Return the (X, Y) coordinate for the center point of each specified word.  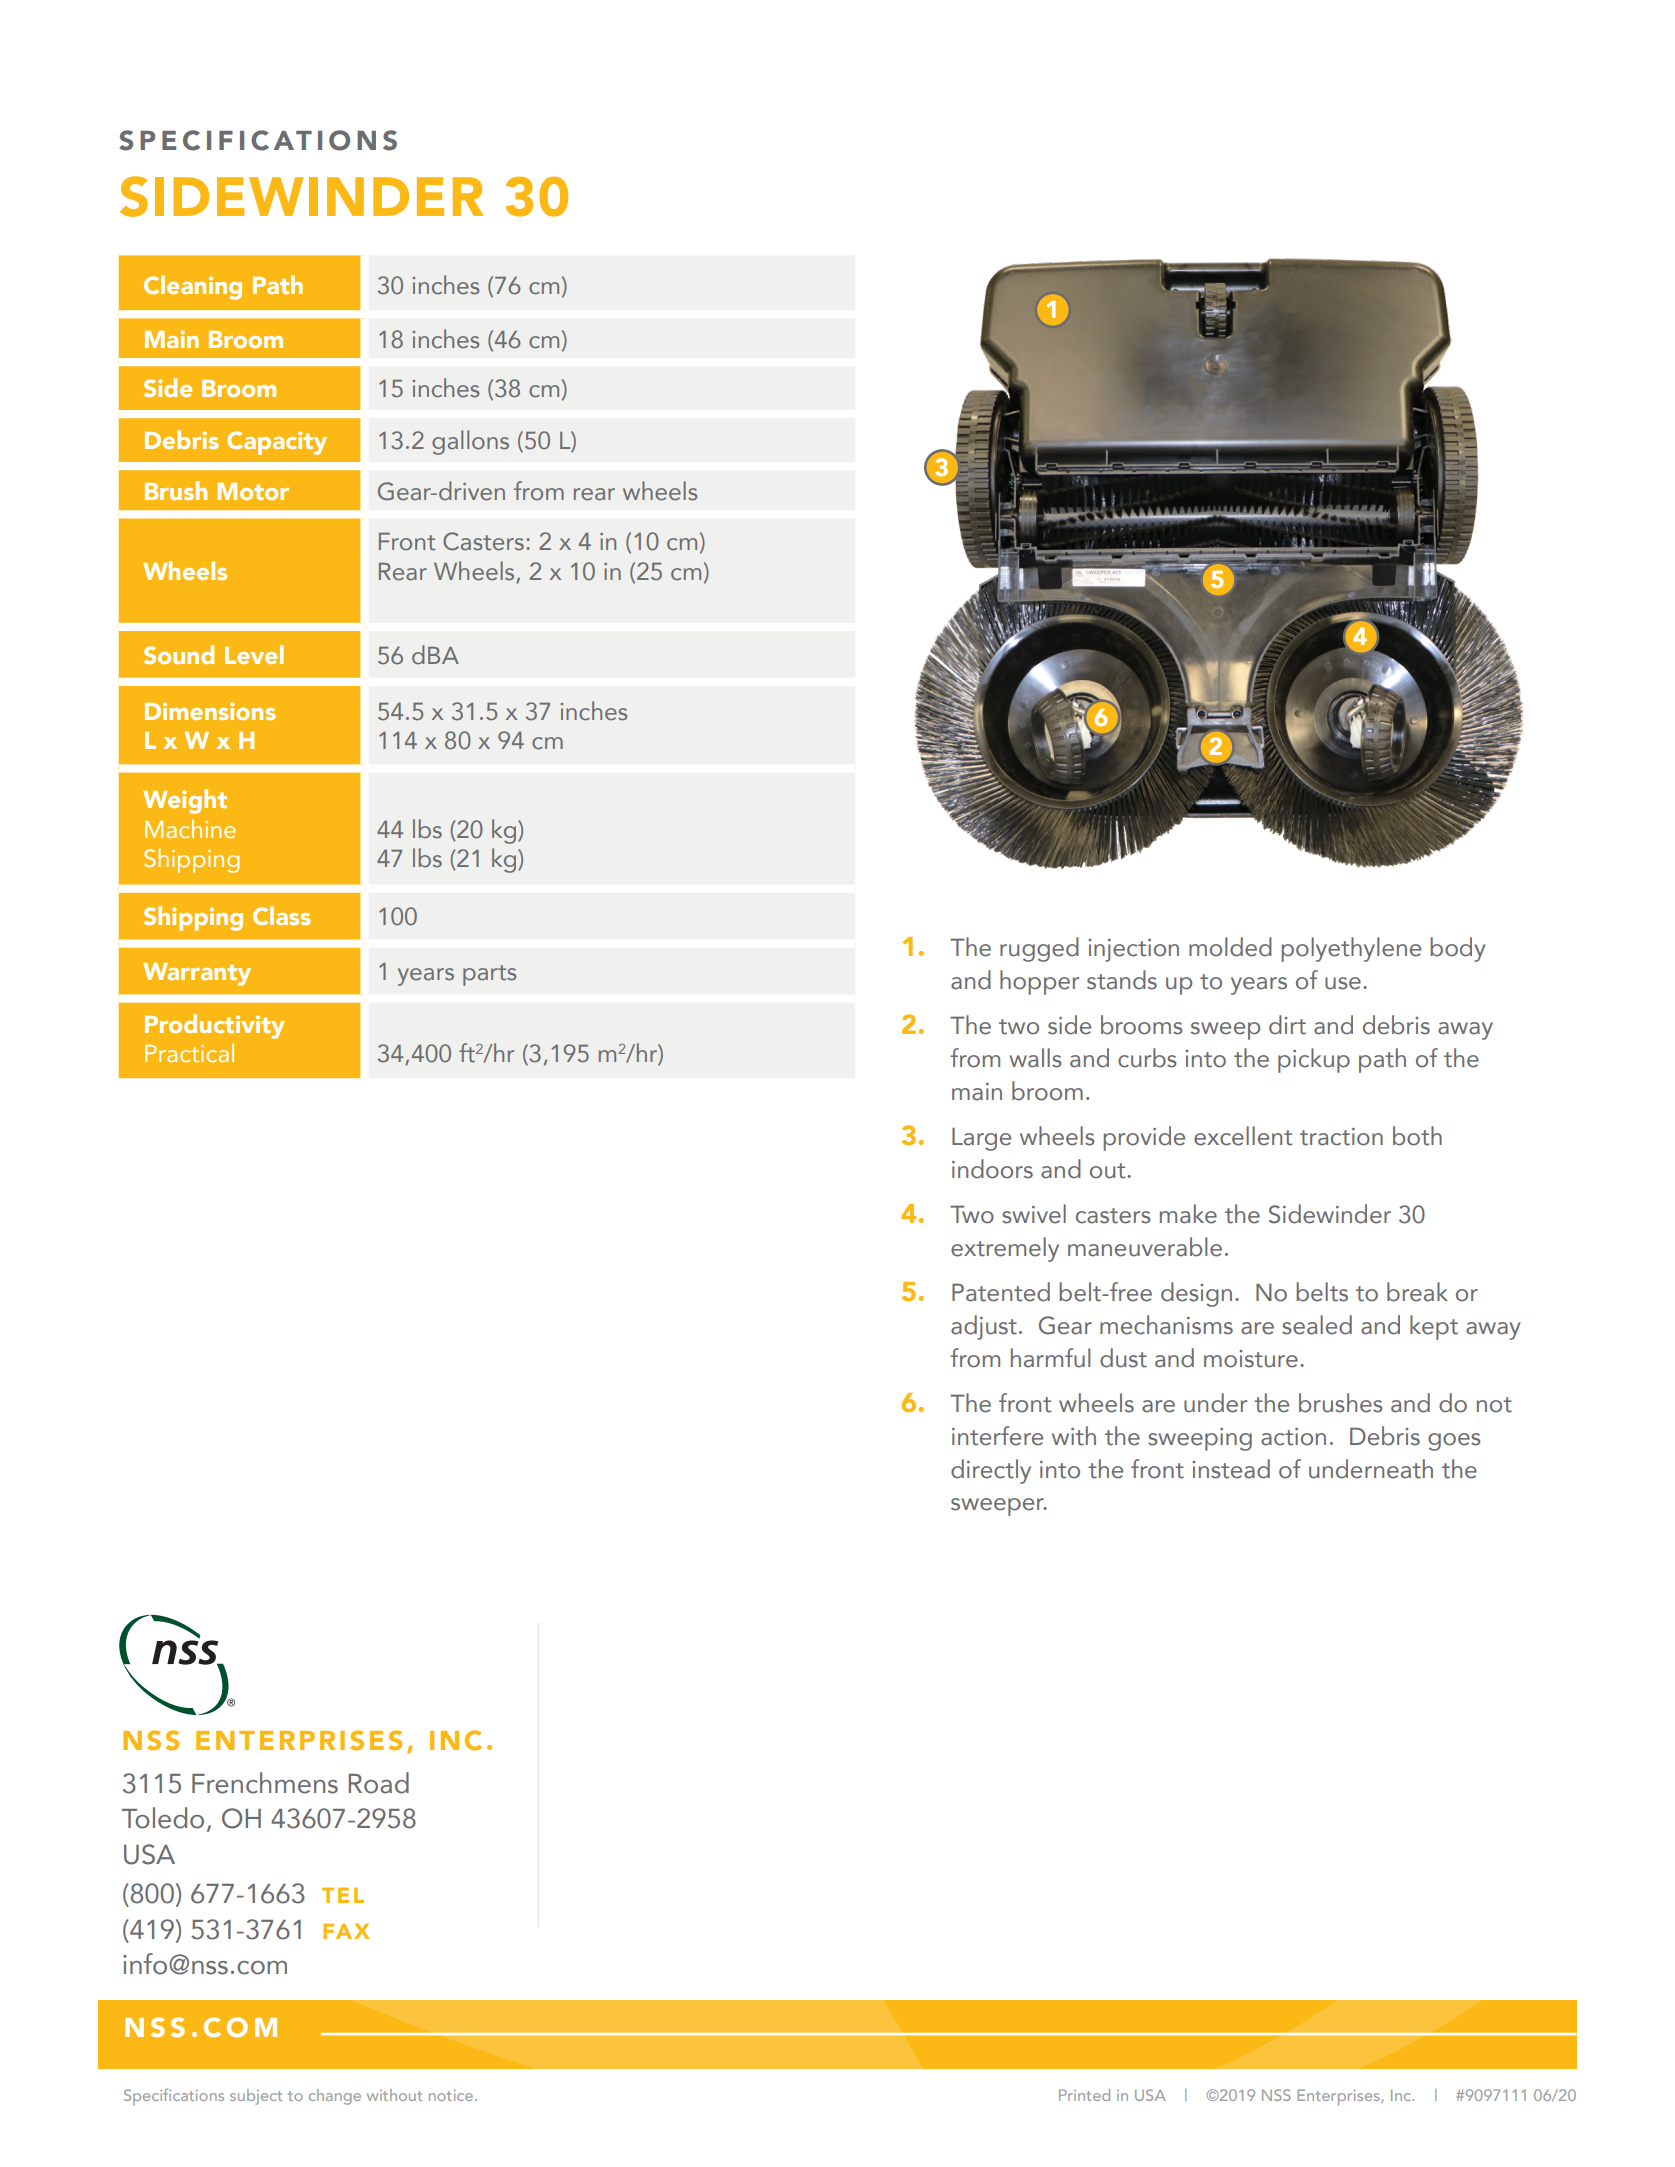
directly (991, 1471)
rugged (1039, 949)
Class (282, 915)
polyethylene (1351, 949)
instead (1231, 1469)
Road (379, 1783)
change (335, 2097)
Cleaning (193, 287)
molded (1230, 947)
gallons (470, 442)
